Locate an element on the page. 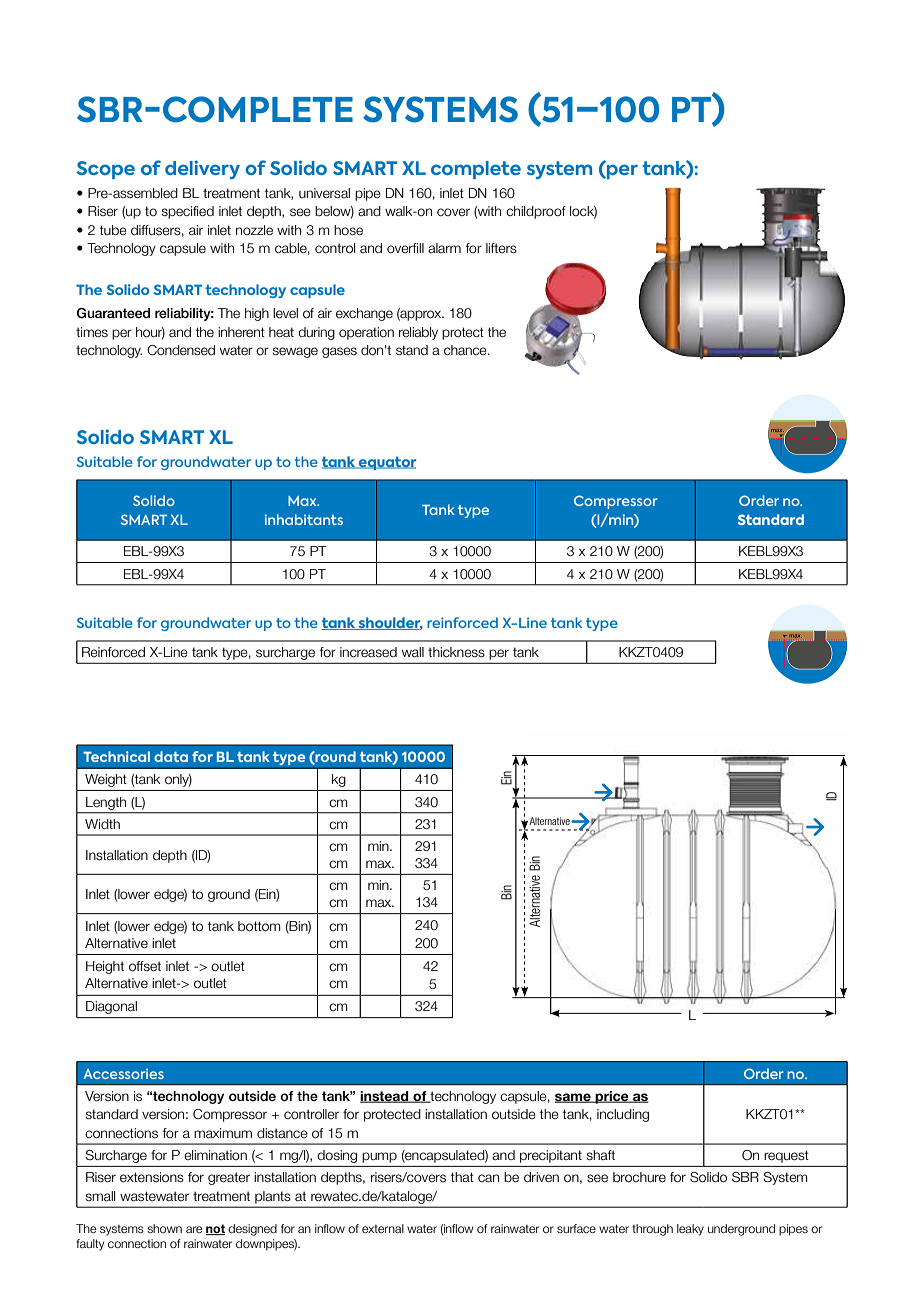 The image size is (924, 1310). thickness is located at coordinates (456, 652).
